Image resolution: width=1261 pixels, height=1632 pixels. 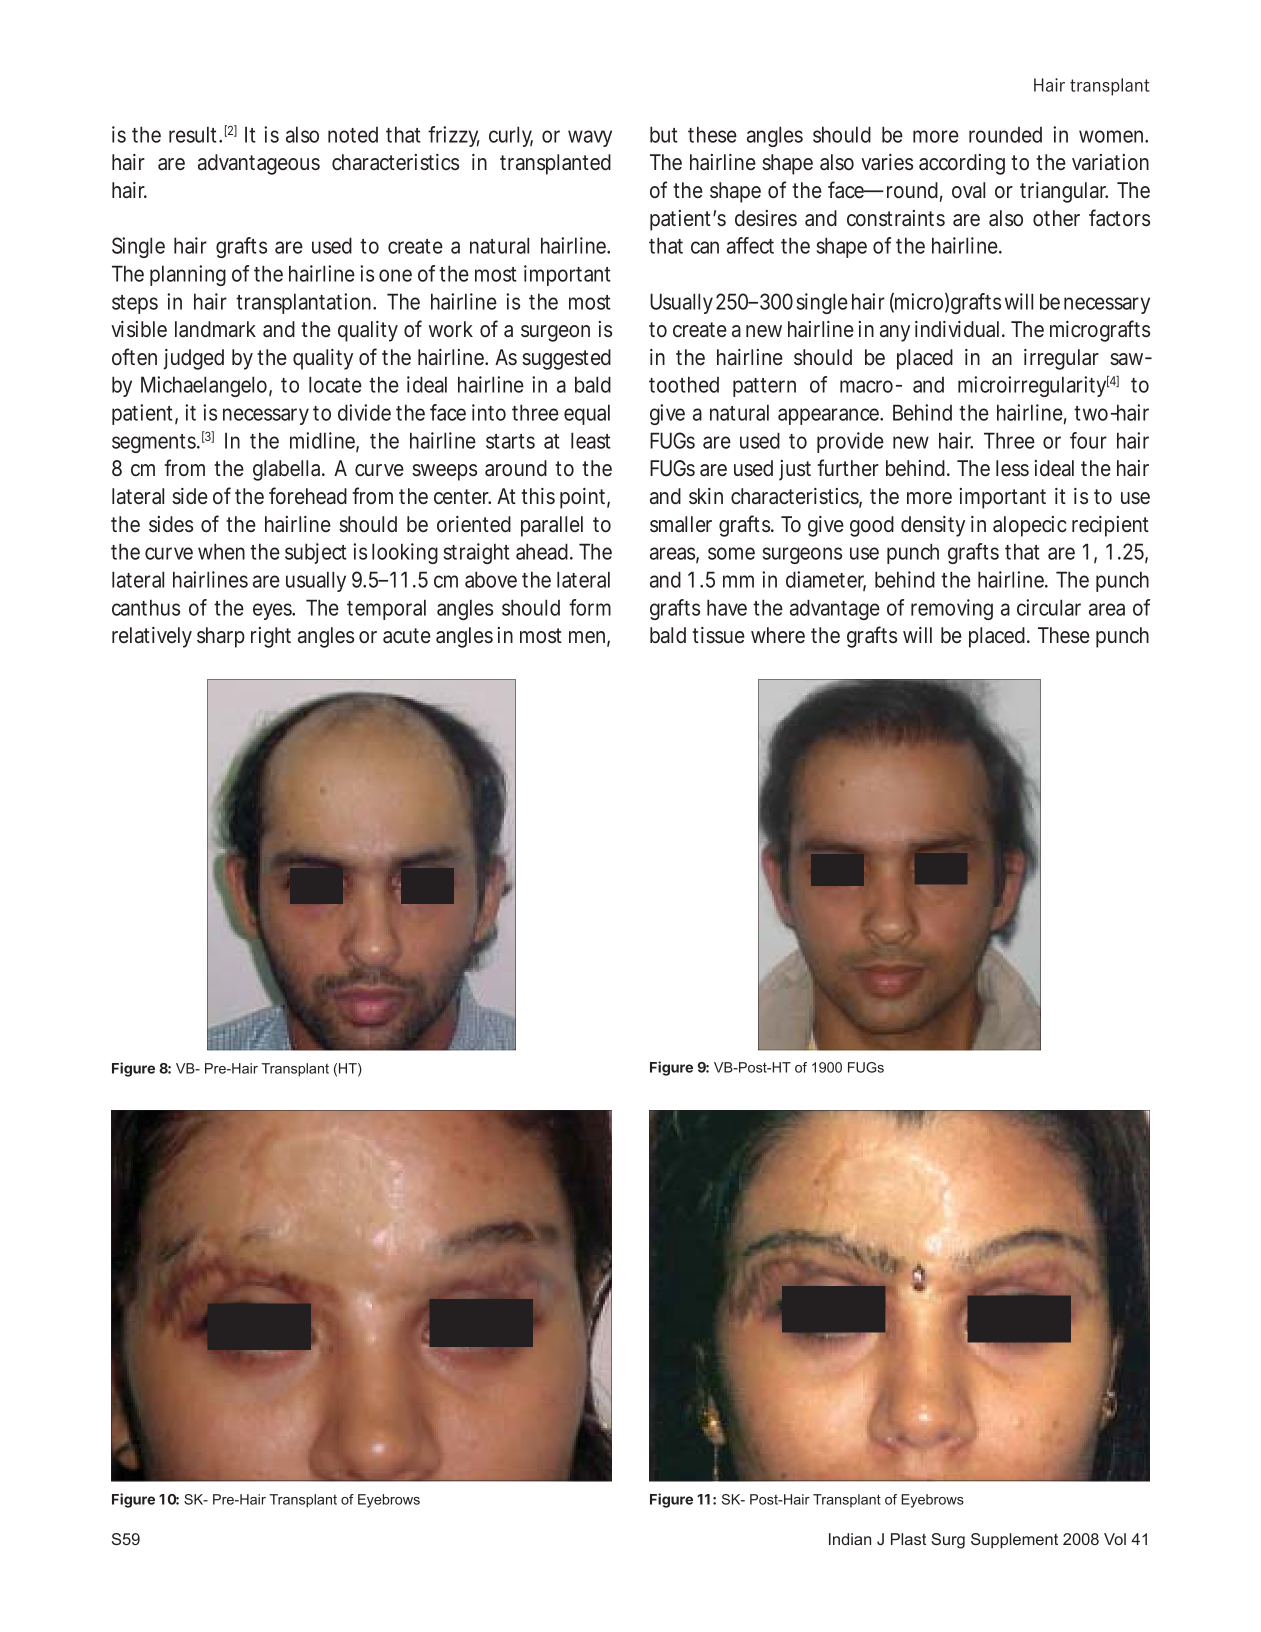 I want to click on oval, so click(x=968, y=190).
